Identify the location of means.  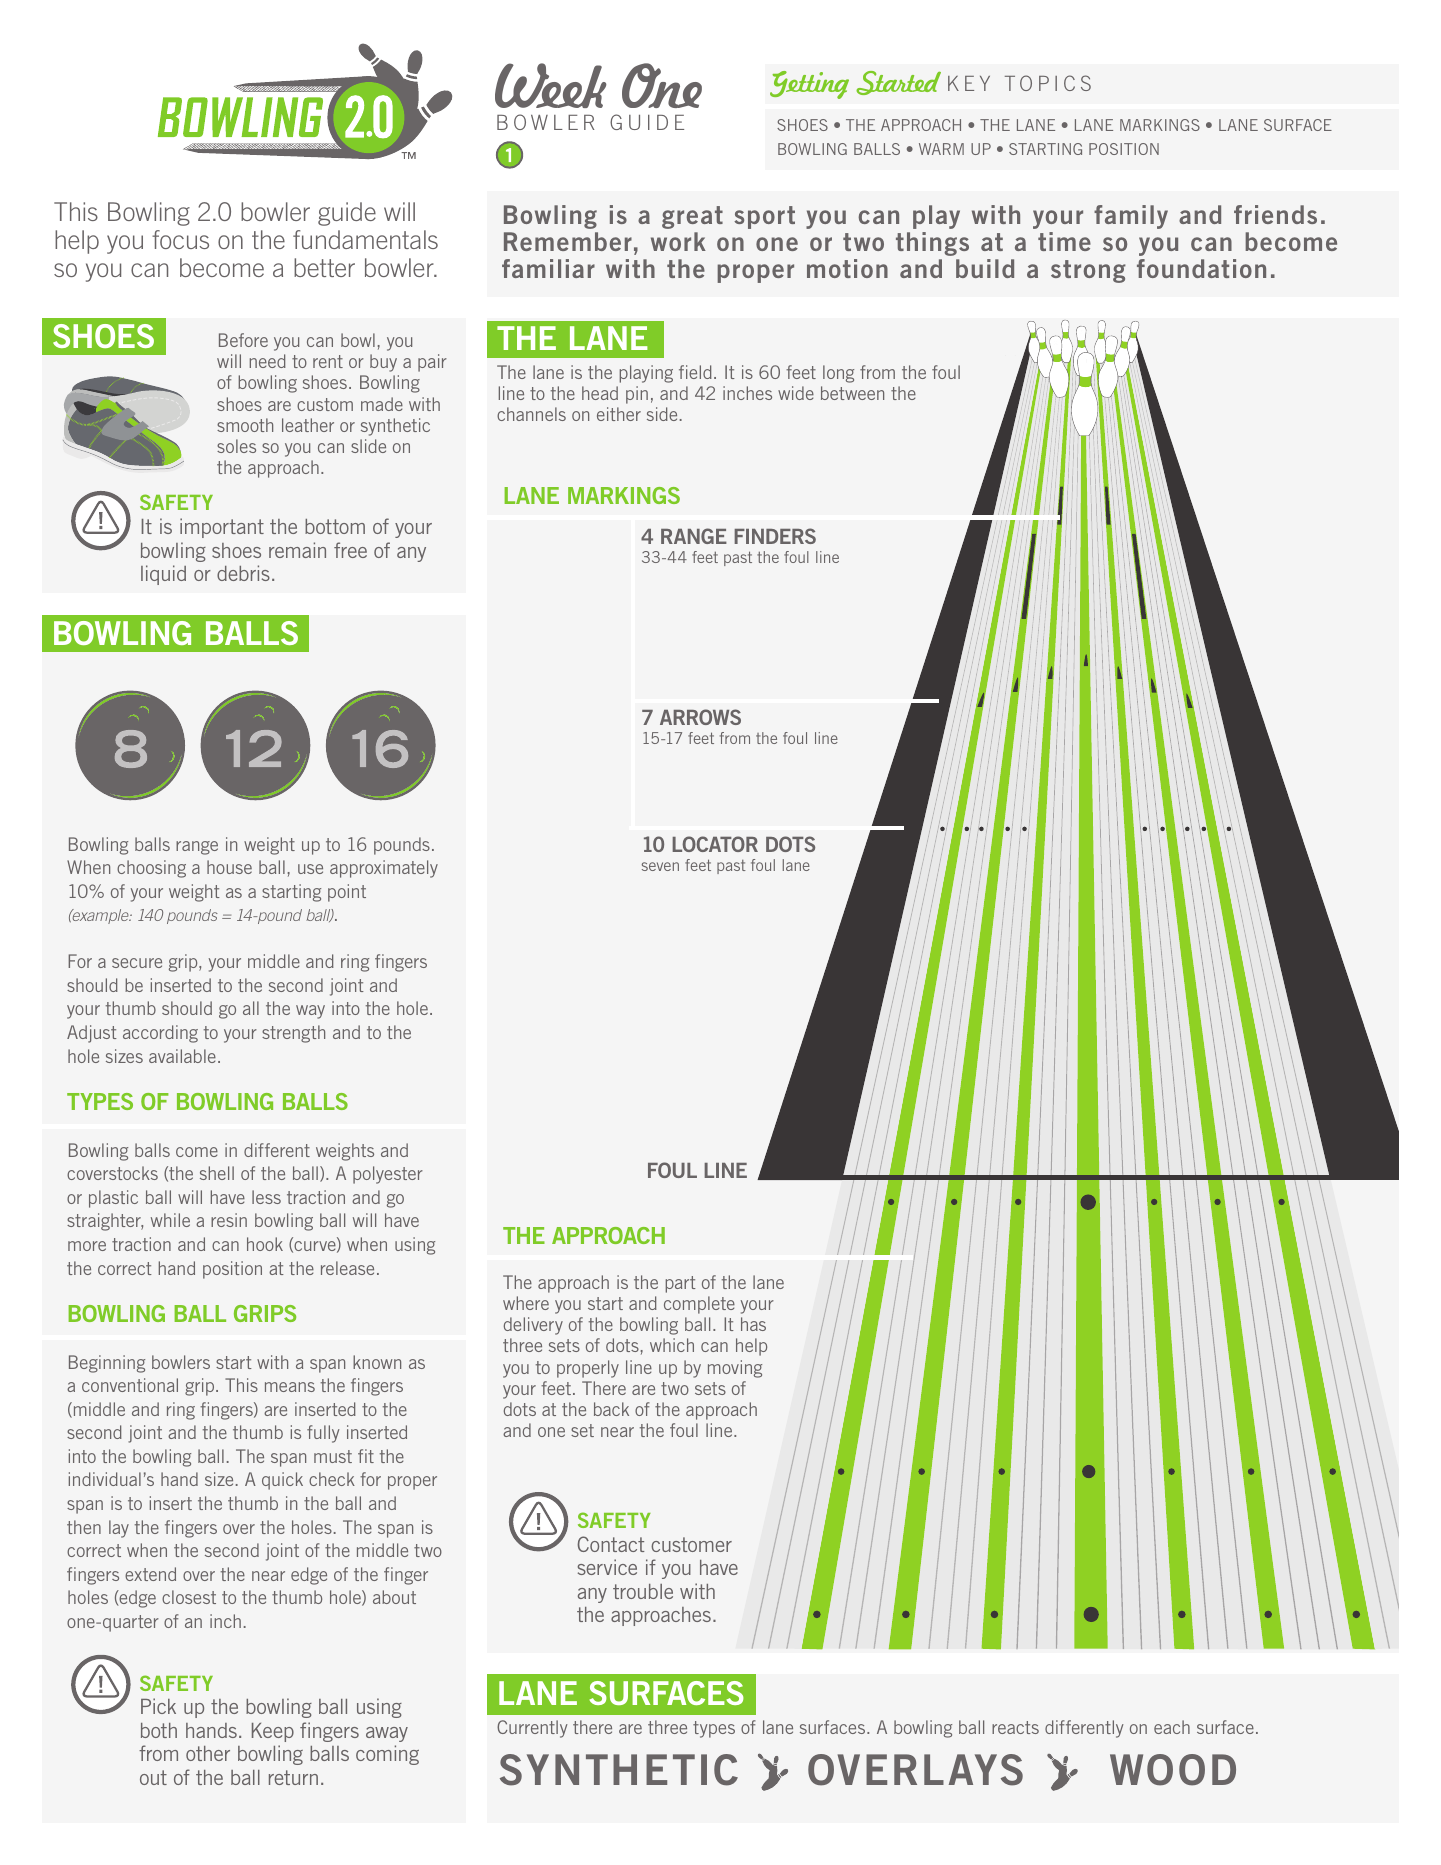
(290, 1387).
